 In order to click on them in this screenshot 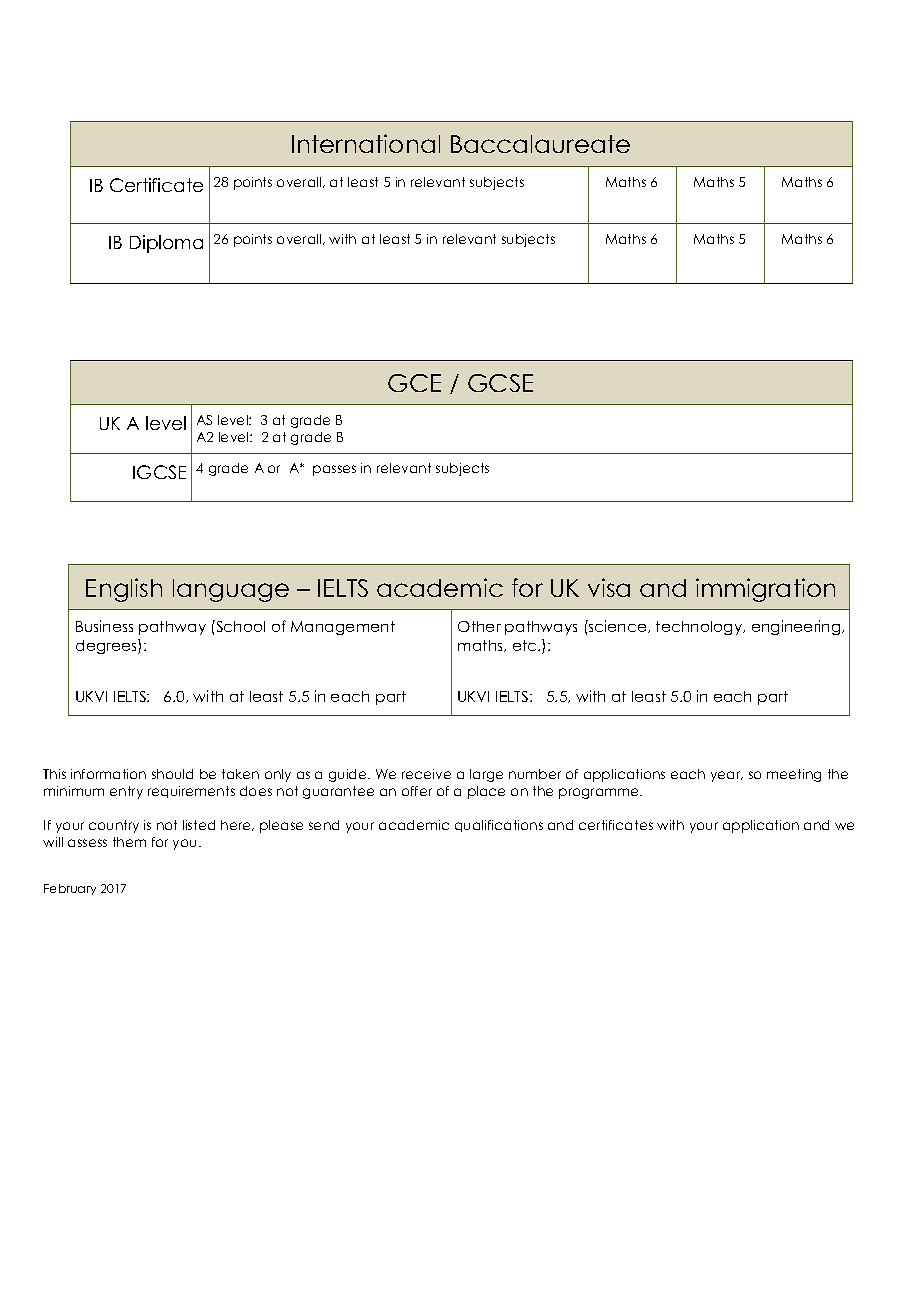, I will do `click(129, 842)`.
